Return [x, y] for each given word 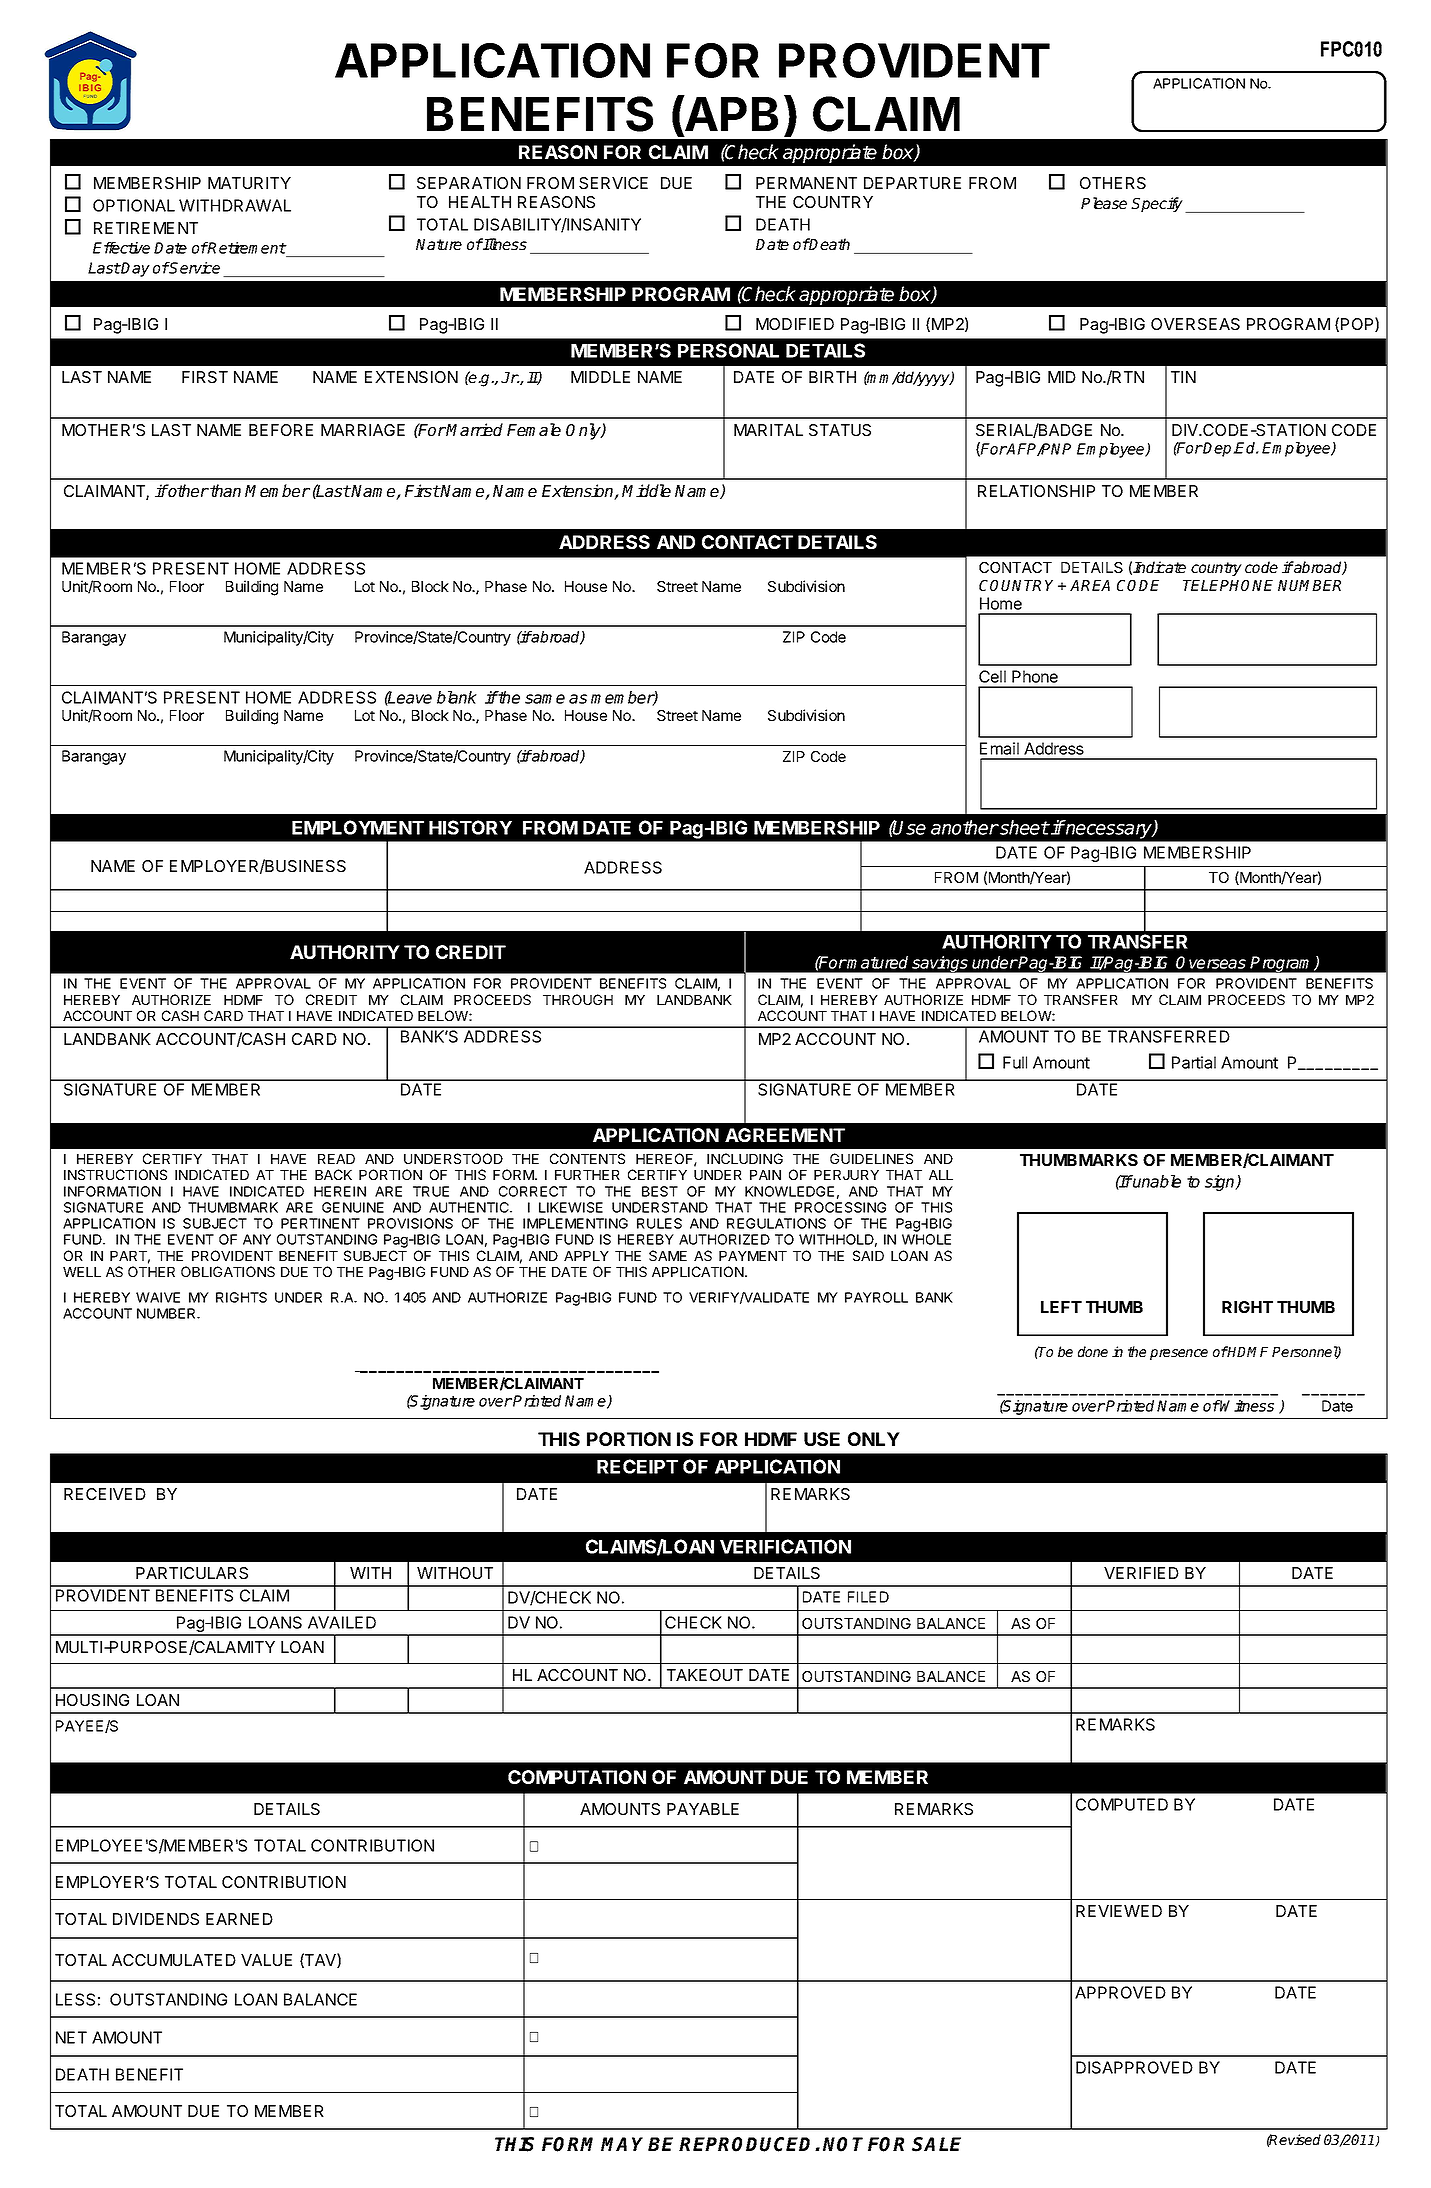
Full [1015, 1062]
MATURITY [249, 183]
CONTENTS [587, 1158]
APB [730, 113]
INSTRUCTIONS [115, 1174]
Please [1104, 203]
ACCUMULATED [174, 1960]
